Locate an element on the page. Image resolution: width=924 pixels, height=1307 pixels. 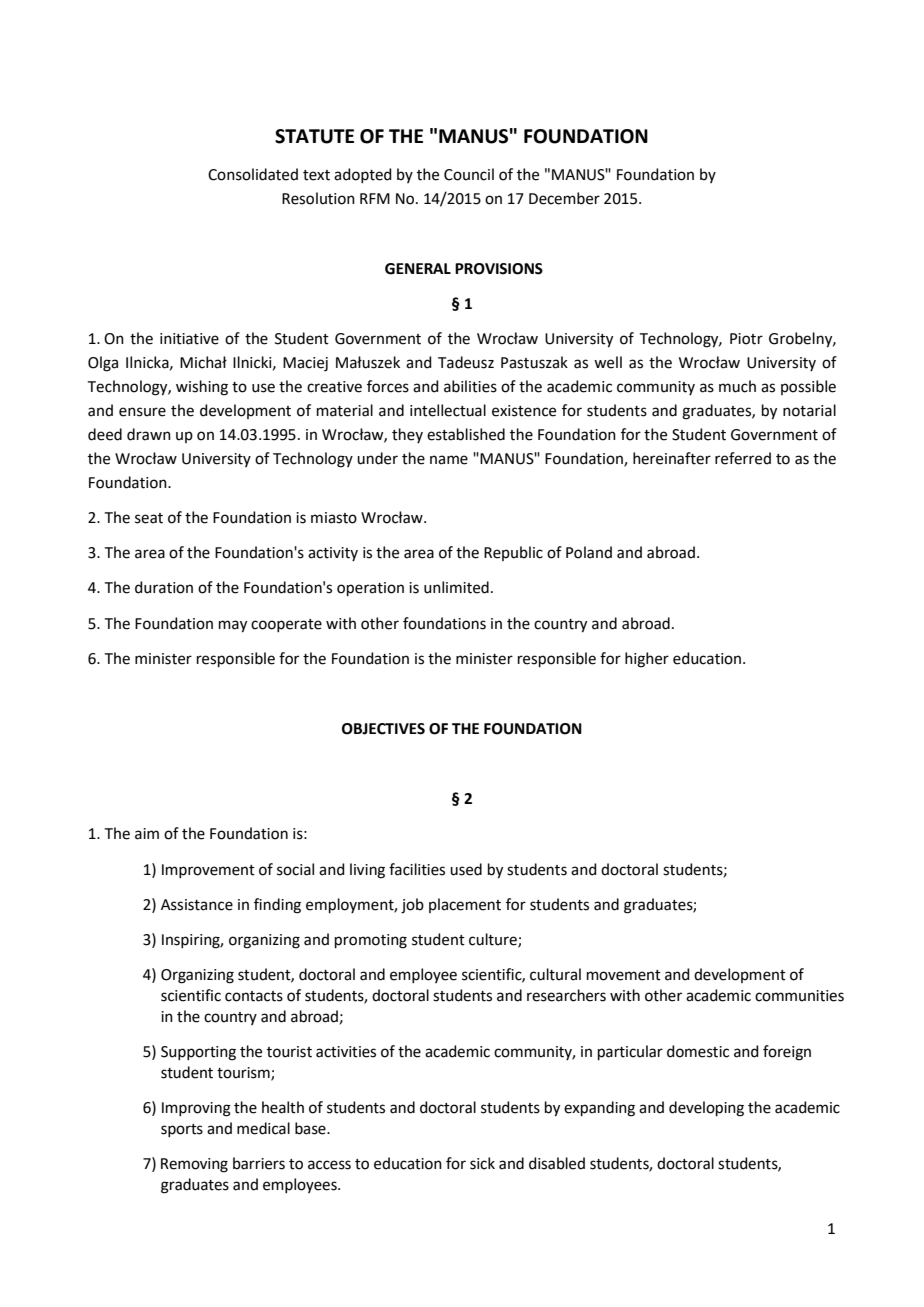
December is located at coordinates (564, 198).
